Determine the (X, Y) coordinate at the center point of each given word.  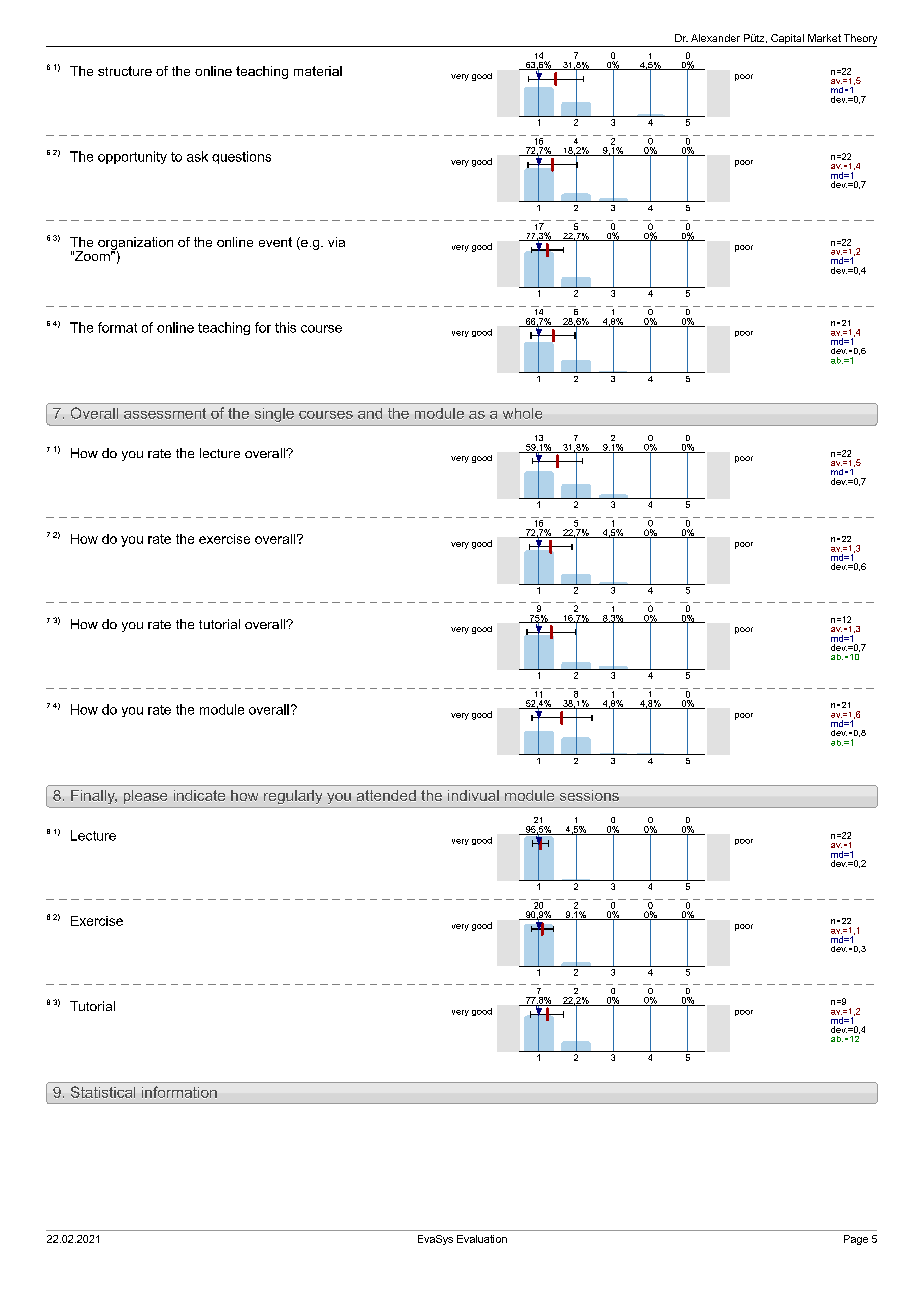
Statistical (103, 1092)
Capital (787, 40)
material (318, 71)
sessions (589, 795)
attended (386, 795)
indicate (199, 795)
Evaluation (482, 1239)
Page (856, 1240)
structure (125, 71)
